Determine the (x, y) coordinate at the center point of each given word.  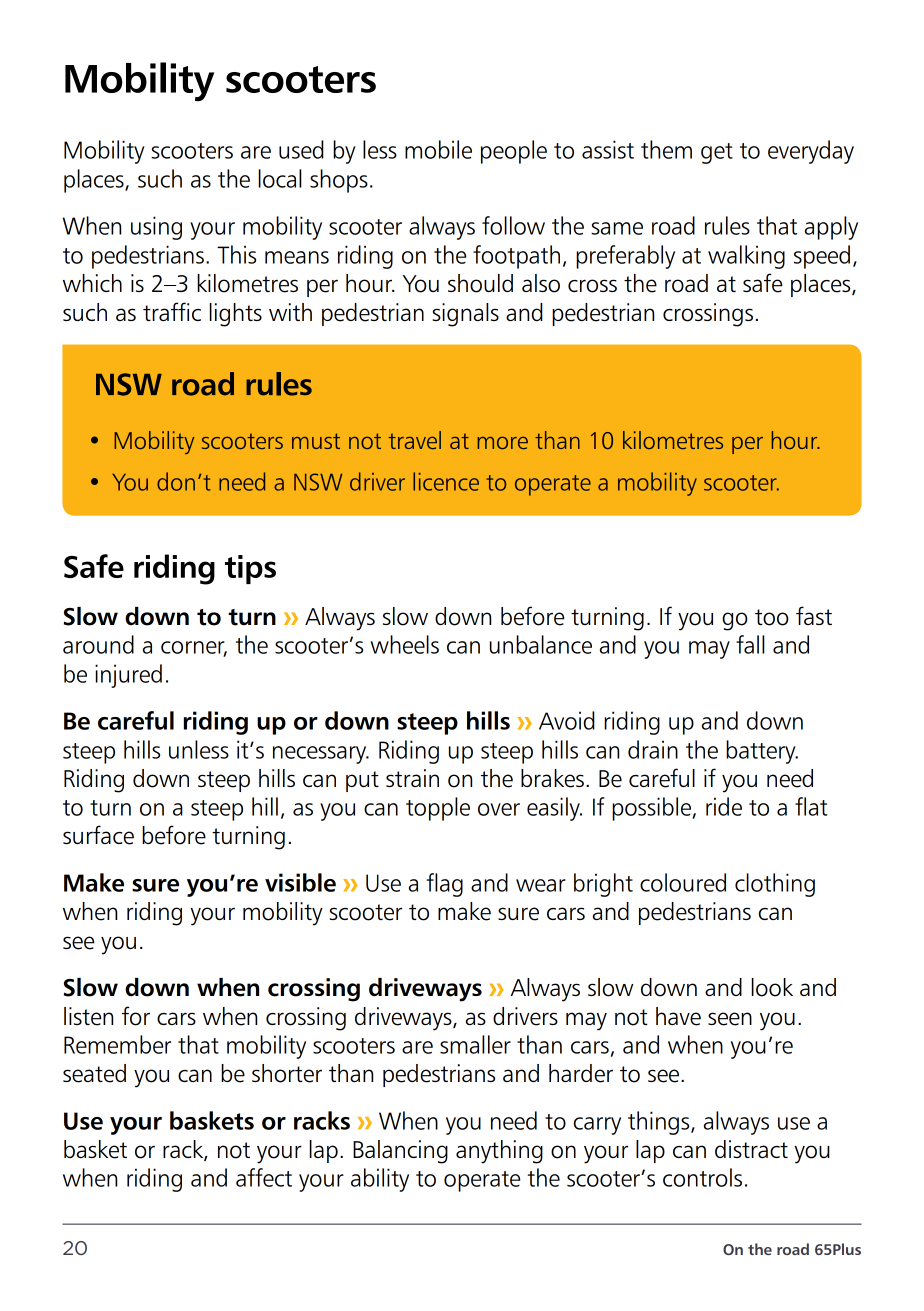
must (316, 441)
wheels (404, 644)
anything (499, 1152)
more (503, 442)
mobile (438, 149)
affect (264, 1177)
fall (750, 644)
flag (445, 885)
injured (128, 676)
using (156, 228)
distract (751, 1149)
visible (300, 882)
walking (746, 257)
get (717, 153)
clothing (775, 885)
